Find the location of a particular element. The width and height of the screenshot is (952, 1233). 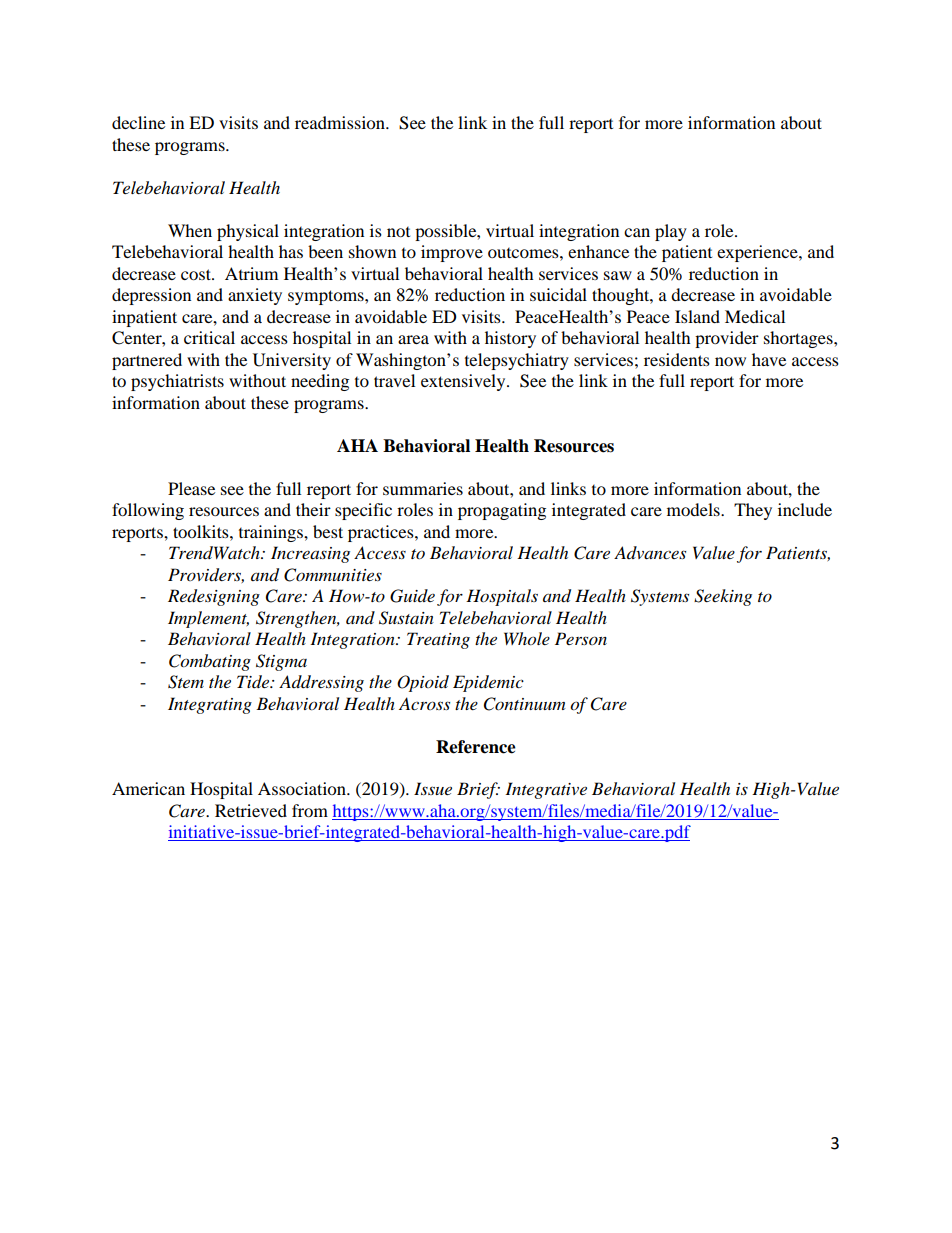

play is located at coordinates (671, 232).
